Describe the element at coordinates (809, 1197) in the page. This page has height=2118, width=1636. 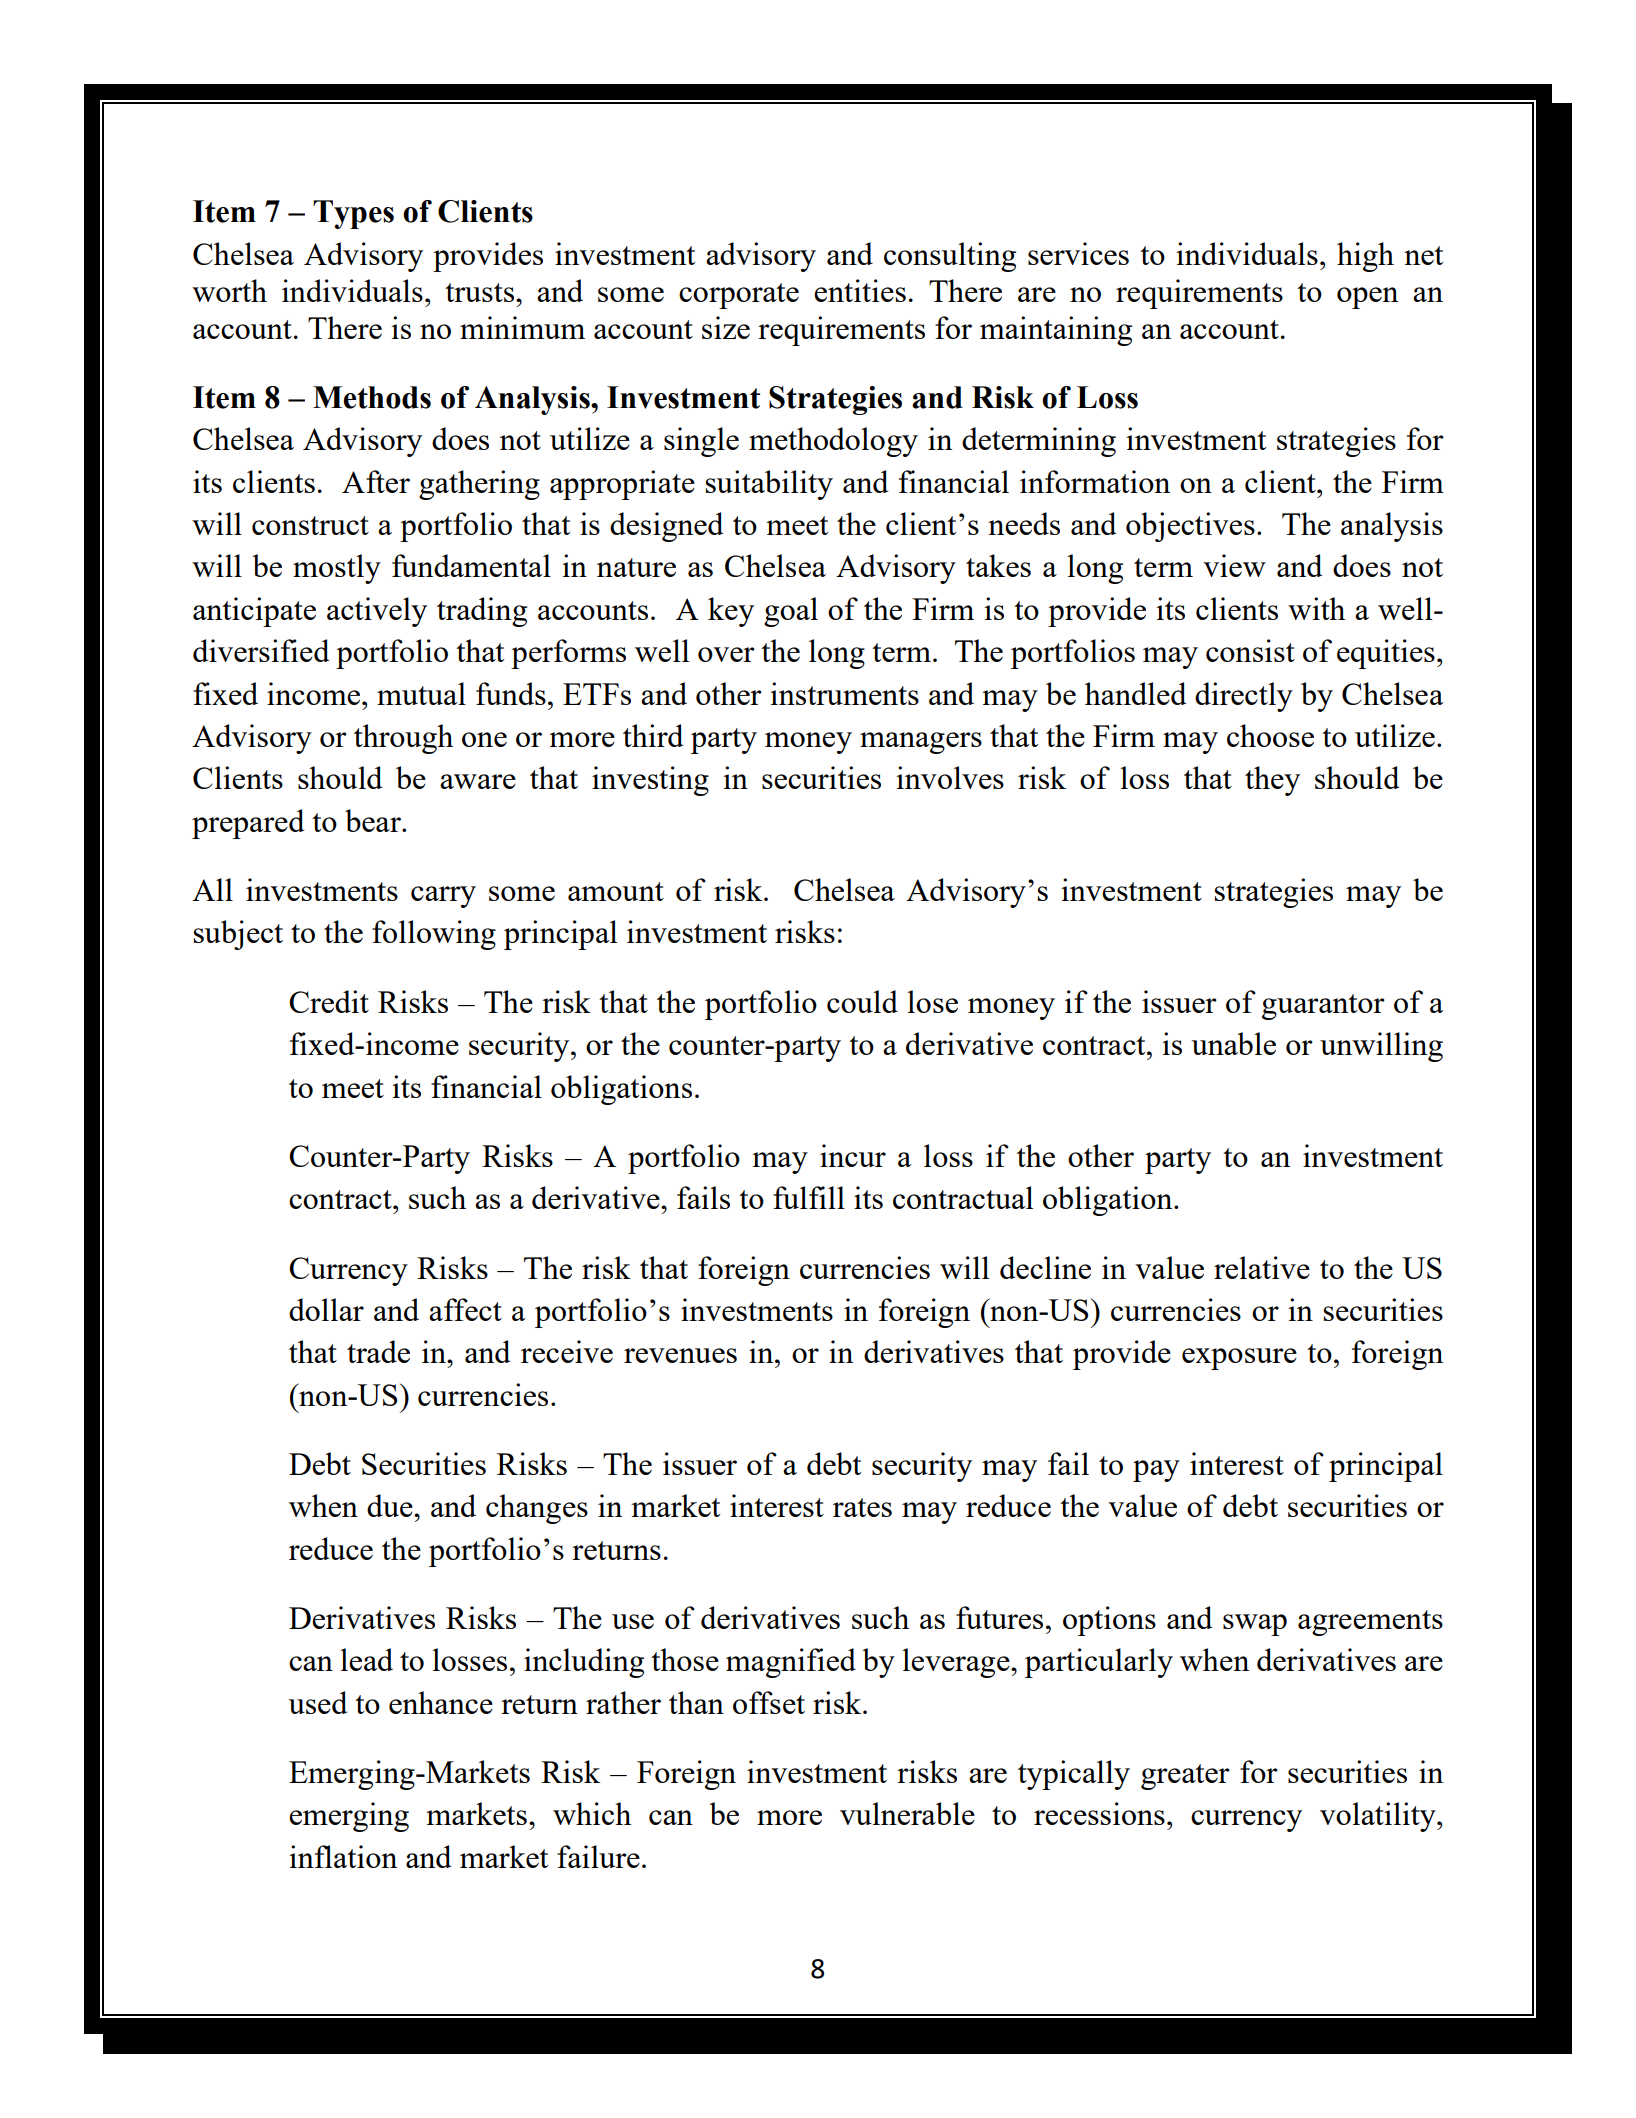
I see `fulfill` at that location.
